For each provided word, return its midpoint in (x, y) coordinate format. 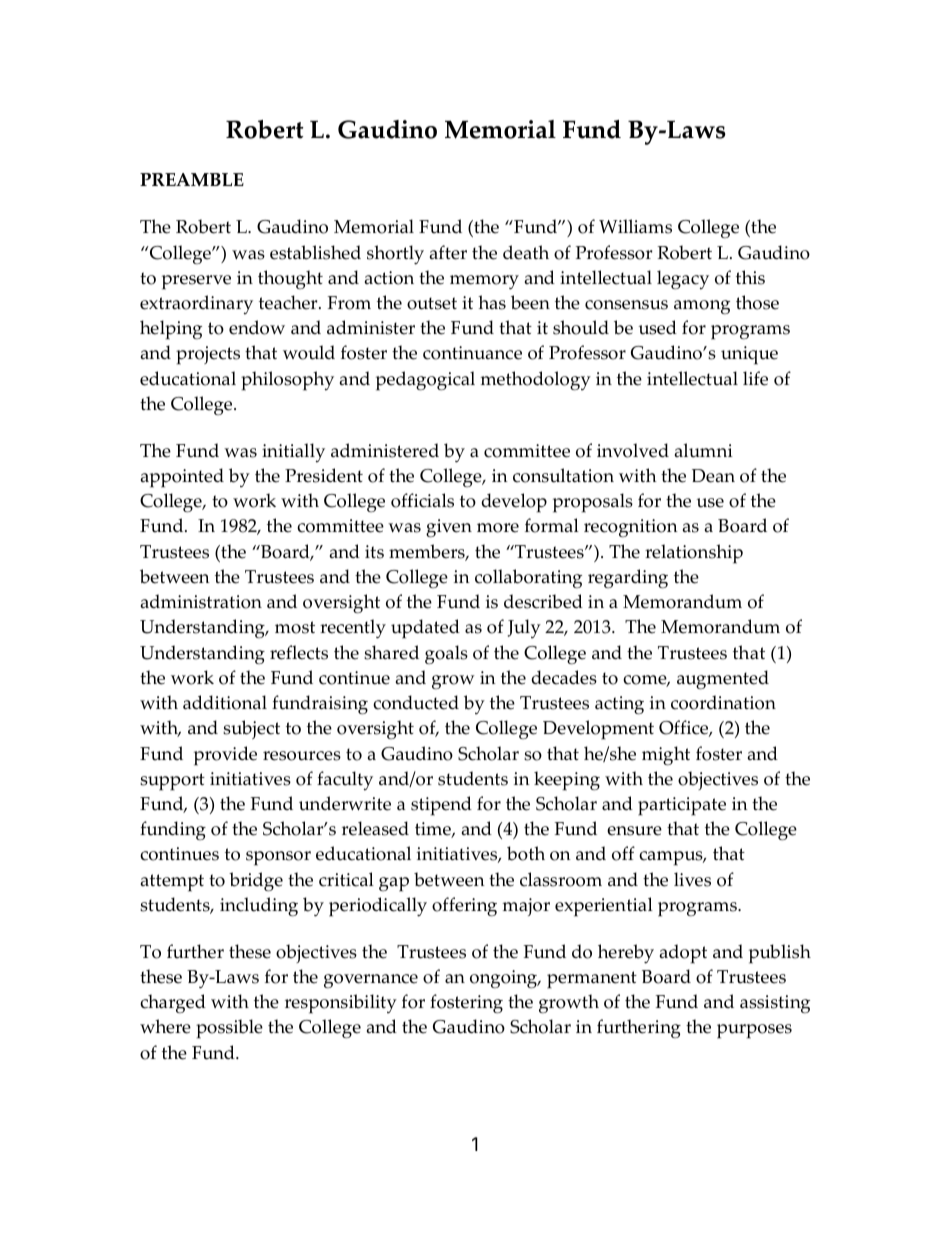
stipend (441, 806)
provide (225, 756)
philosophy (287, 381)
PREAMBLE (192, 179)
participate (682, 806)
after (448, 252)
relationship (694, 554)
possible (229, 1029)
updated (425, 629)
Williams (635, 226)
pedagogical (425, 381)
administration (201, 601)
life (755, 378)
